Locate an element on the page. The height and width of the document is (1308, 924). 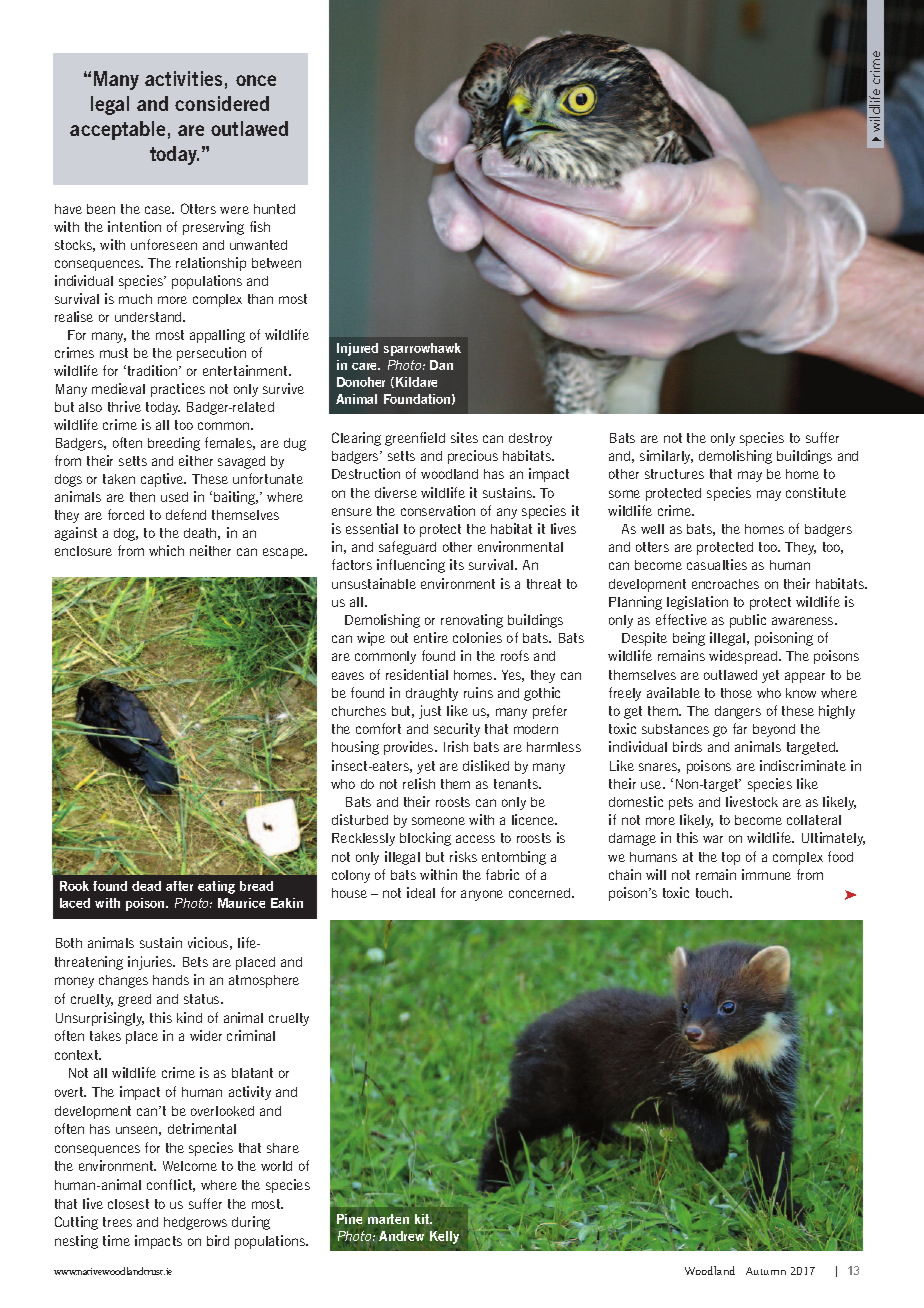
Kelly is located at coordinates (444, 1237).
